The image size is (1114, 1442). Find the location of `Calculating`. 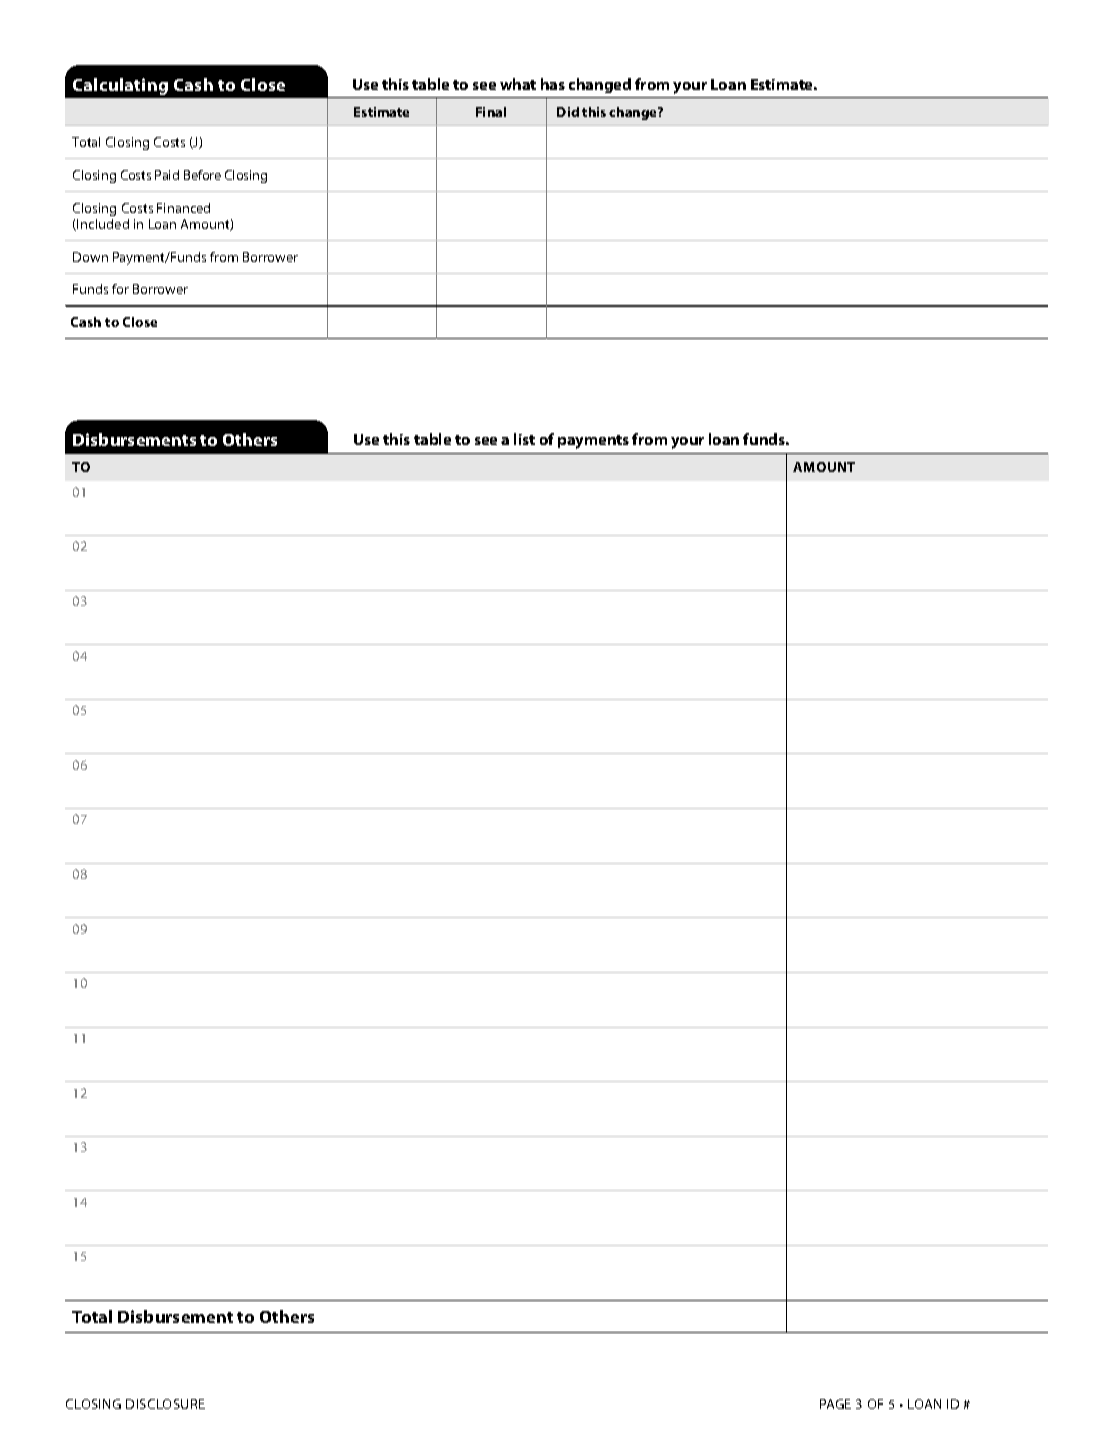

Calculating is located at coordinates (120, 86).
